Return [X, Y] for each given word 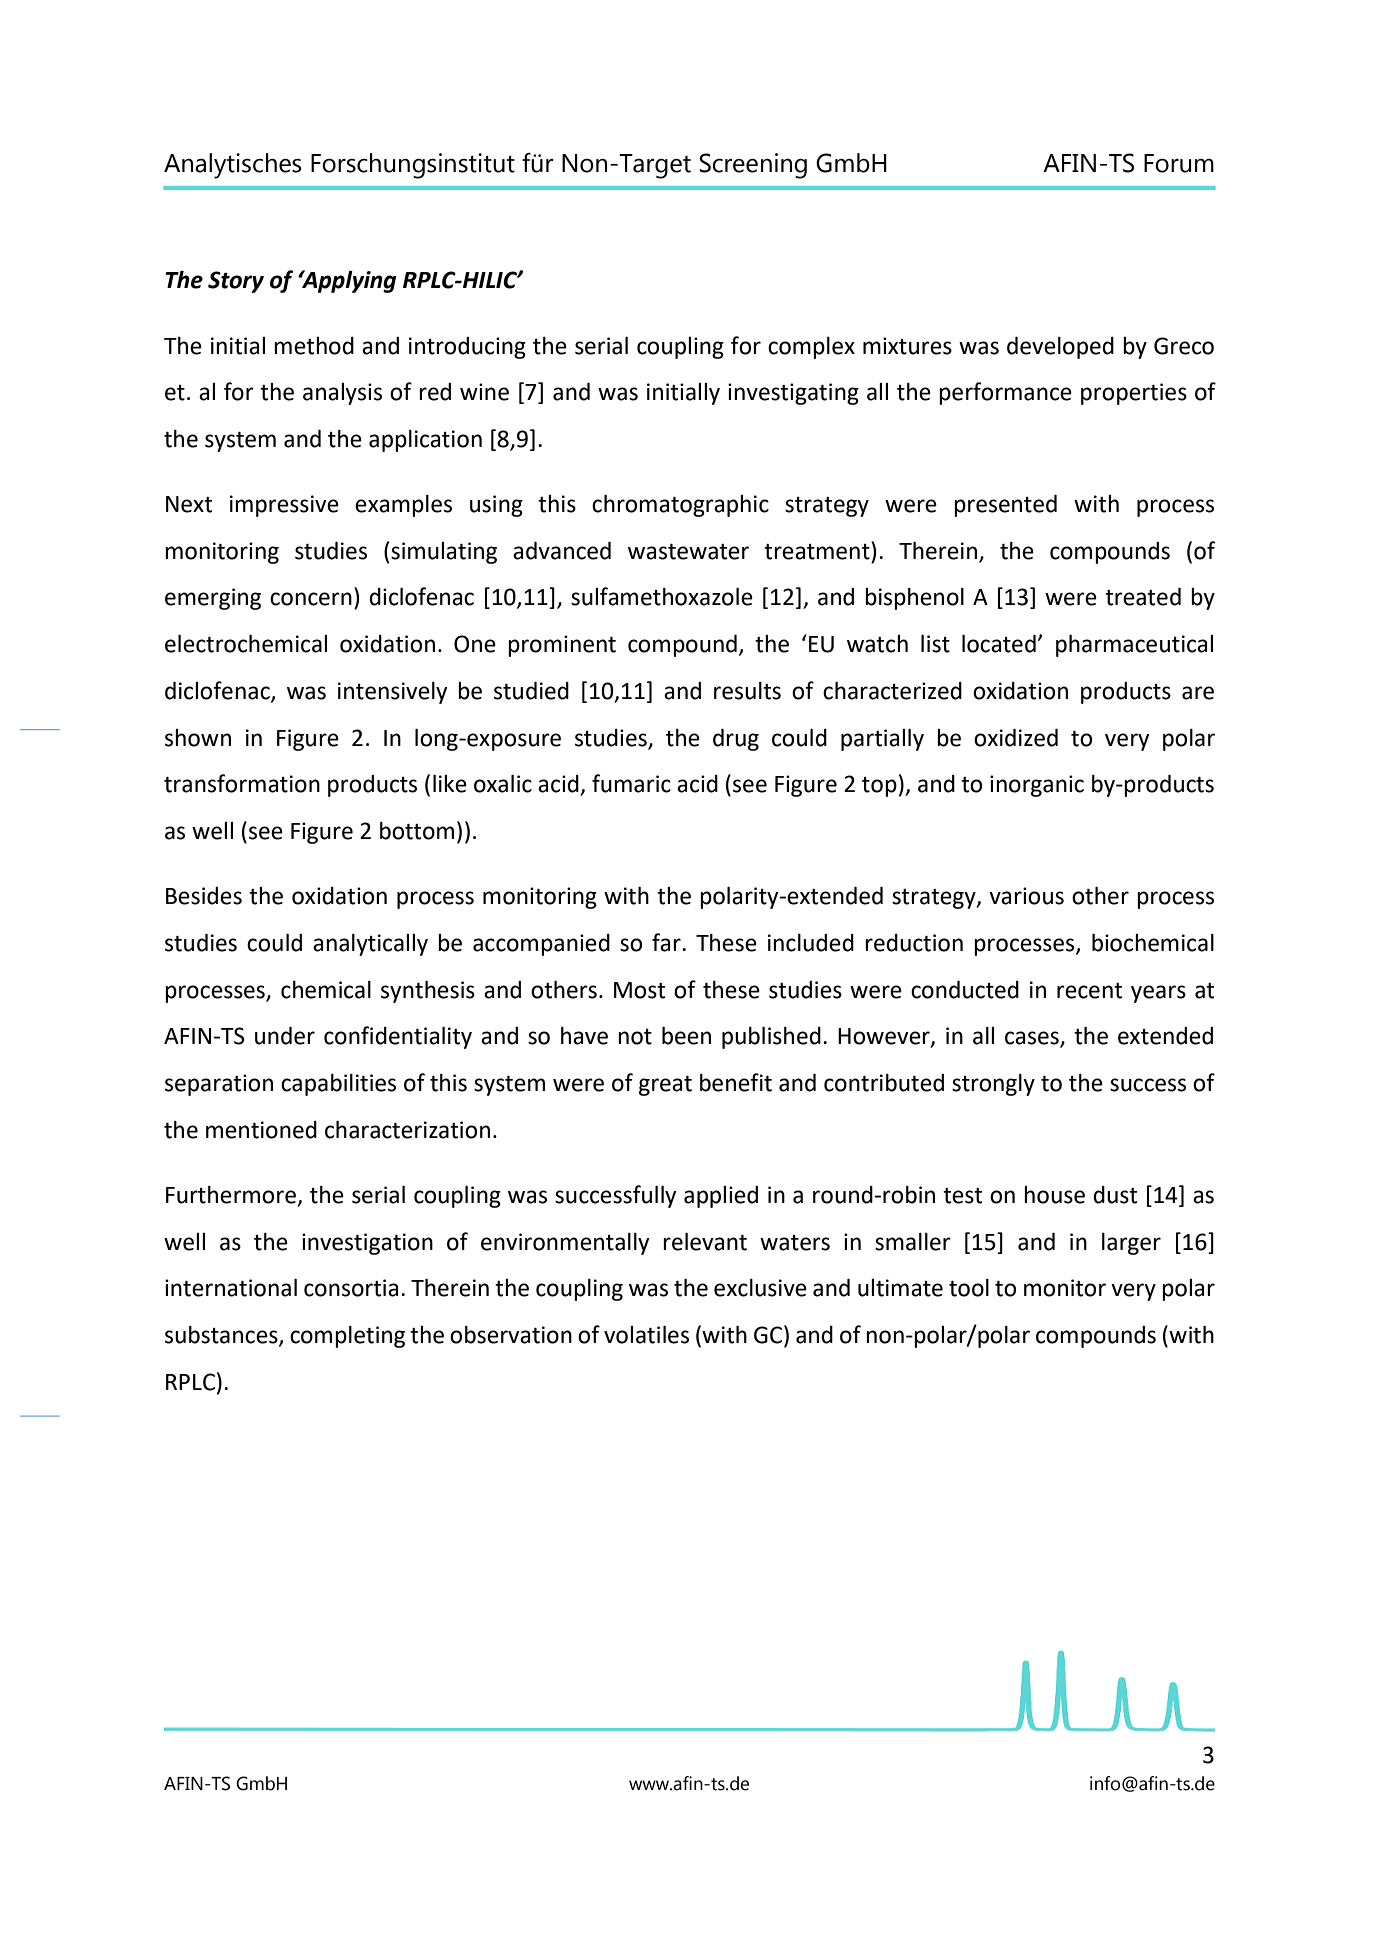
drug [736, 740]
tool [969, 1288]
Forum [1179, 163]
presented [1005, 506]
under [285, 1036]
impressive [284, 506]
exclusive [760, 1288]
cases [1033, 1039]
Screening [753, 166]
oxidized [1016, 738]
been [686, 1036]
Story [236, 282]
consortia [351, 1288]
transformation [242, 783]
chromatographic [680, 506]
